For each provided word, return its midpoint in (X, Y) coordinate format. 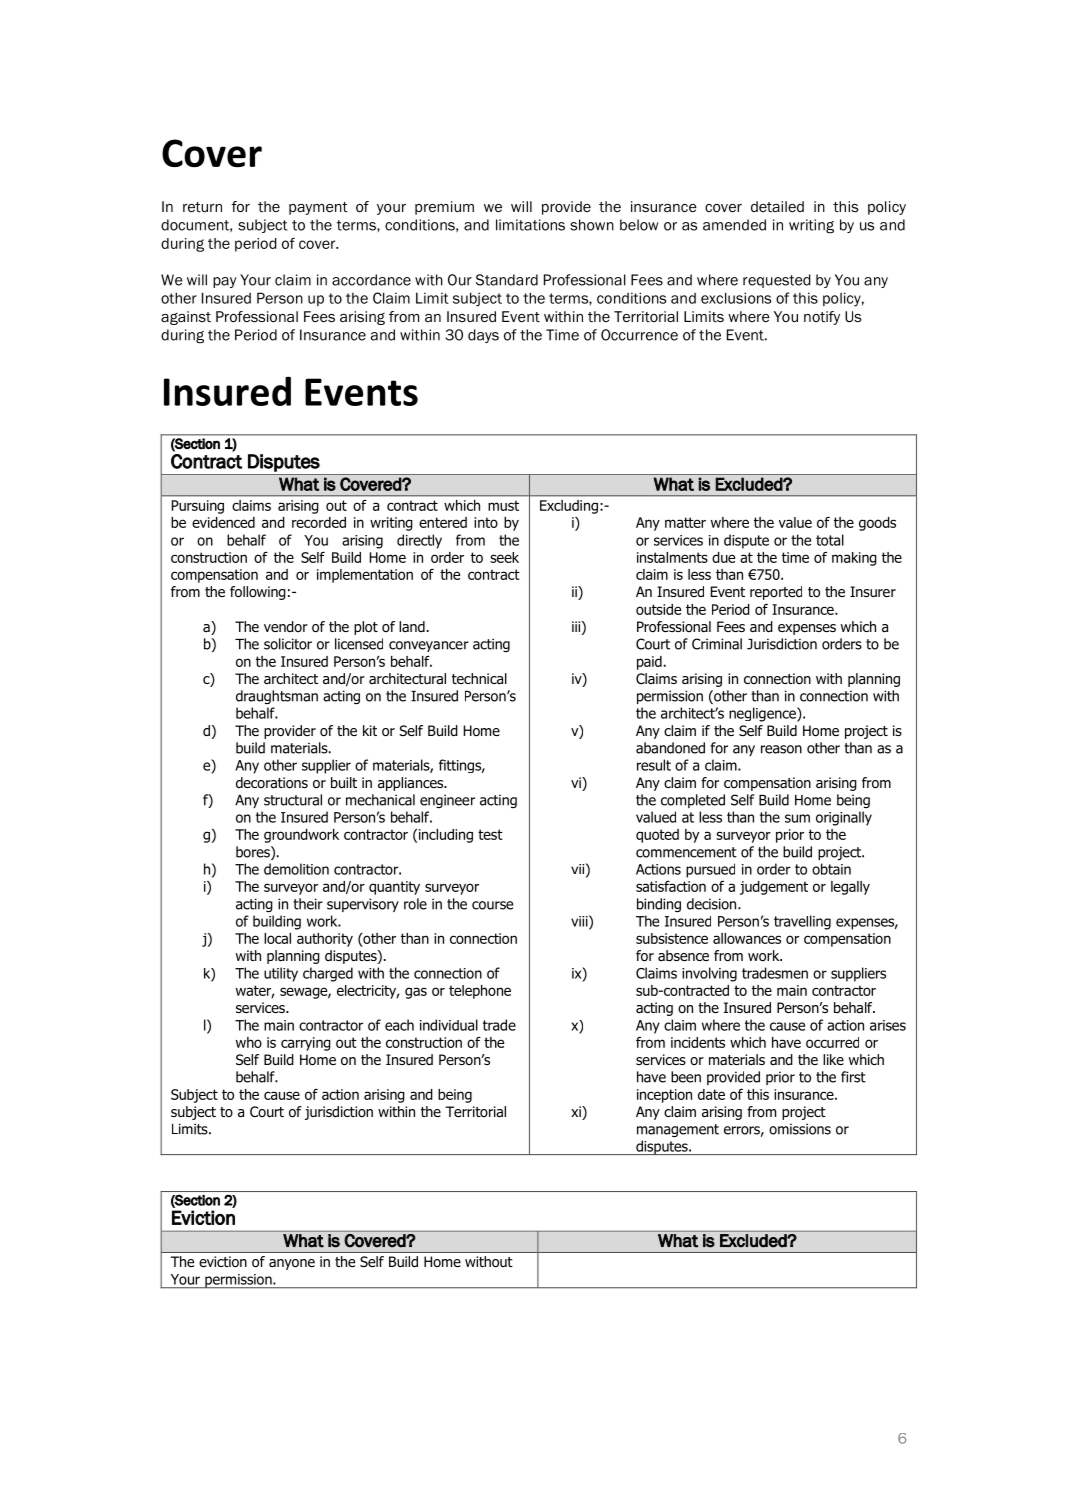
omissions (800, 1129)
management (678, 1130)
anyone (292, 1264)
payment (318, 208)
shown (592, 225)
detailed (777, 206)
